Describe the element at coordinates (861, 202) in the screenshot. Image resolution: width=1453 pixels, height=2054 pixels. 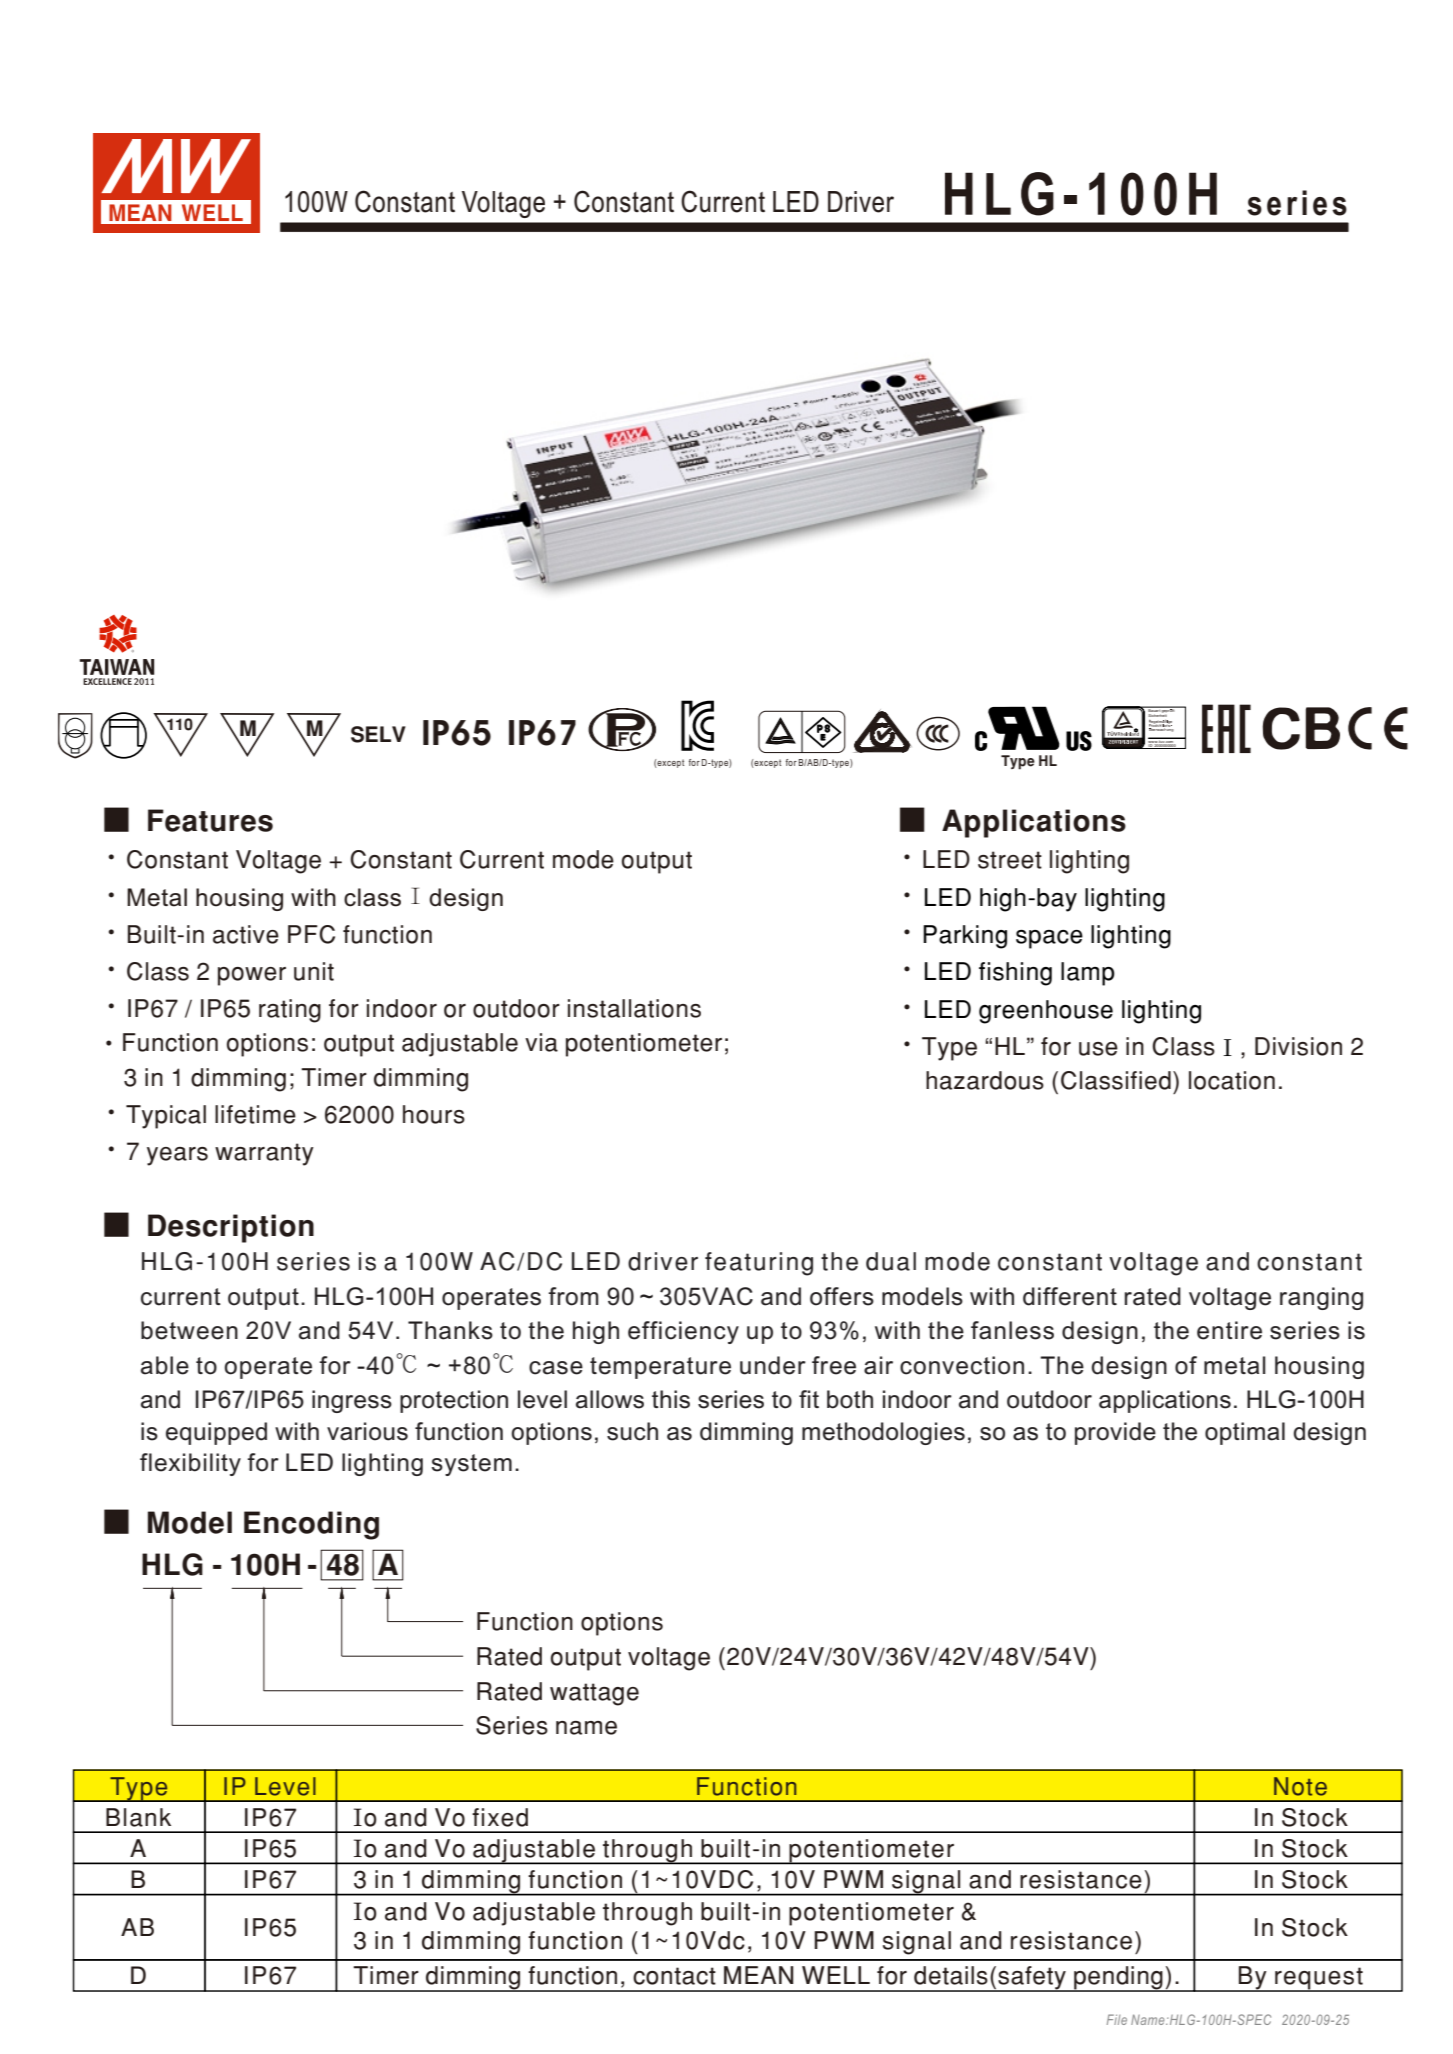
I see `Driver` at that location.
